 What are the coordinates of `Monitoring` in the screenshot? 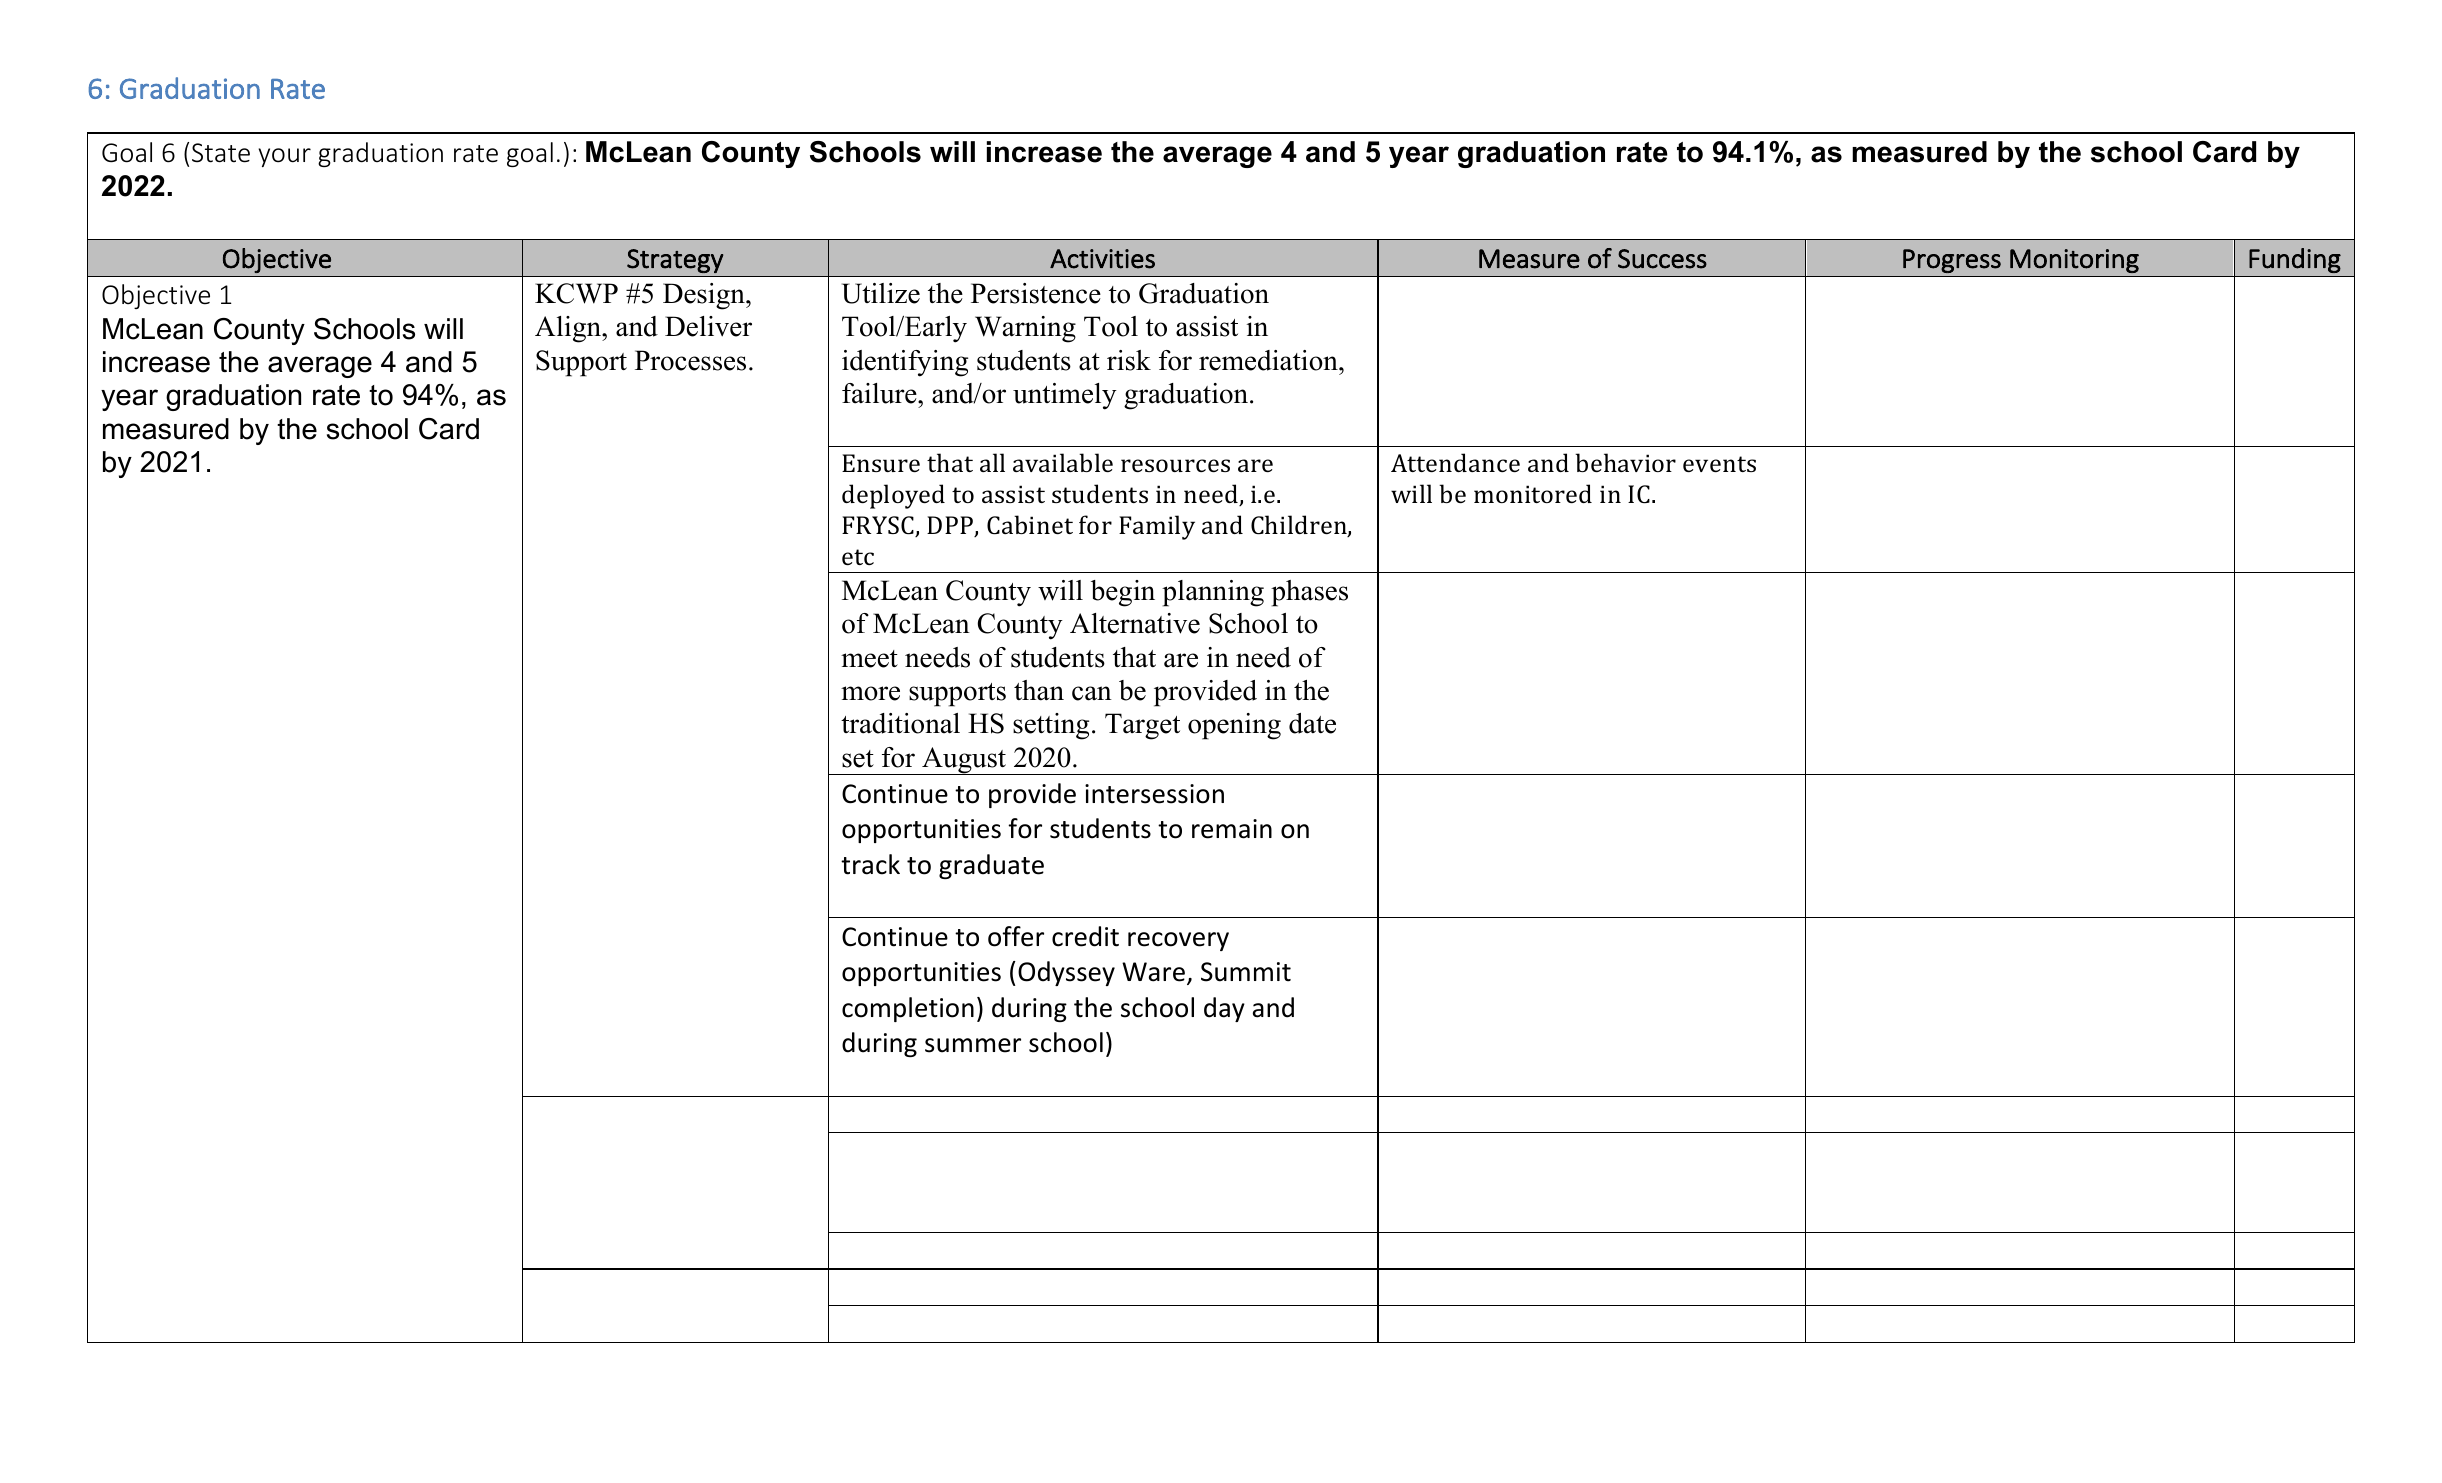 It's located at (2074, 261).
